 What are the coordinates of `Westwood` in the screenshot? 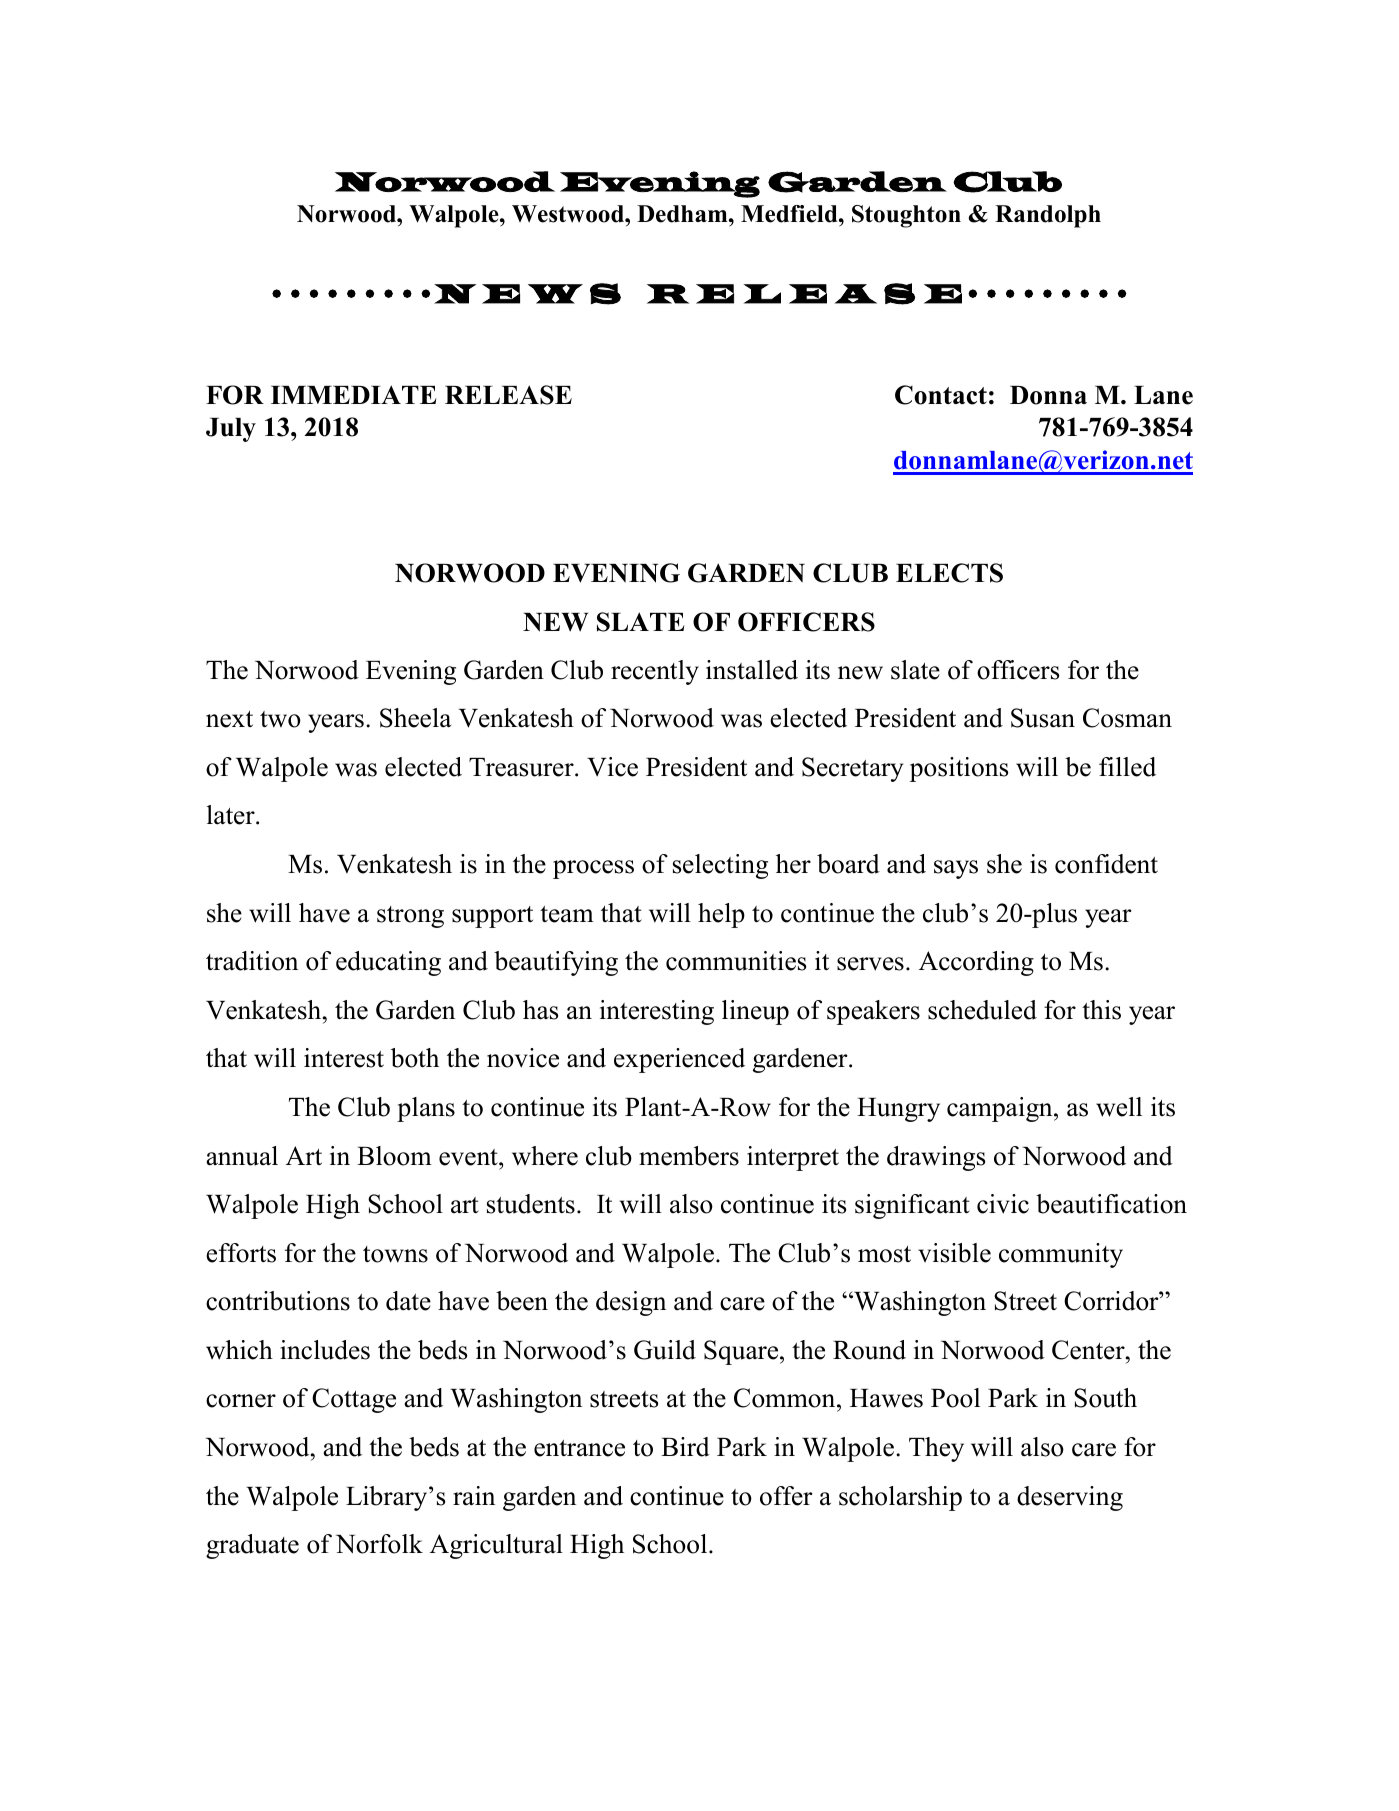 It's located at (569, 214).
